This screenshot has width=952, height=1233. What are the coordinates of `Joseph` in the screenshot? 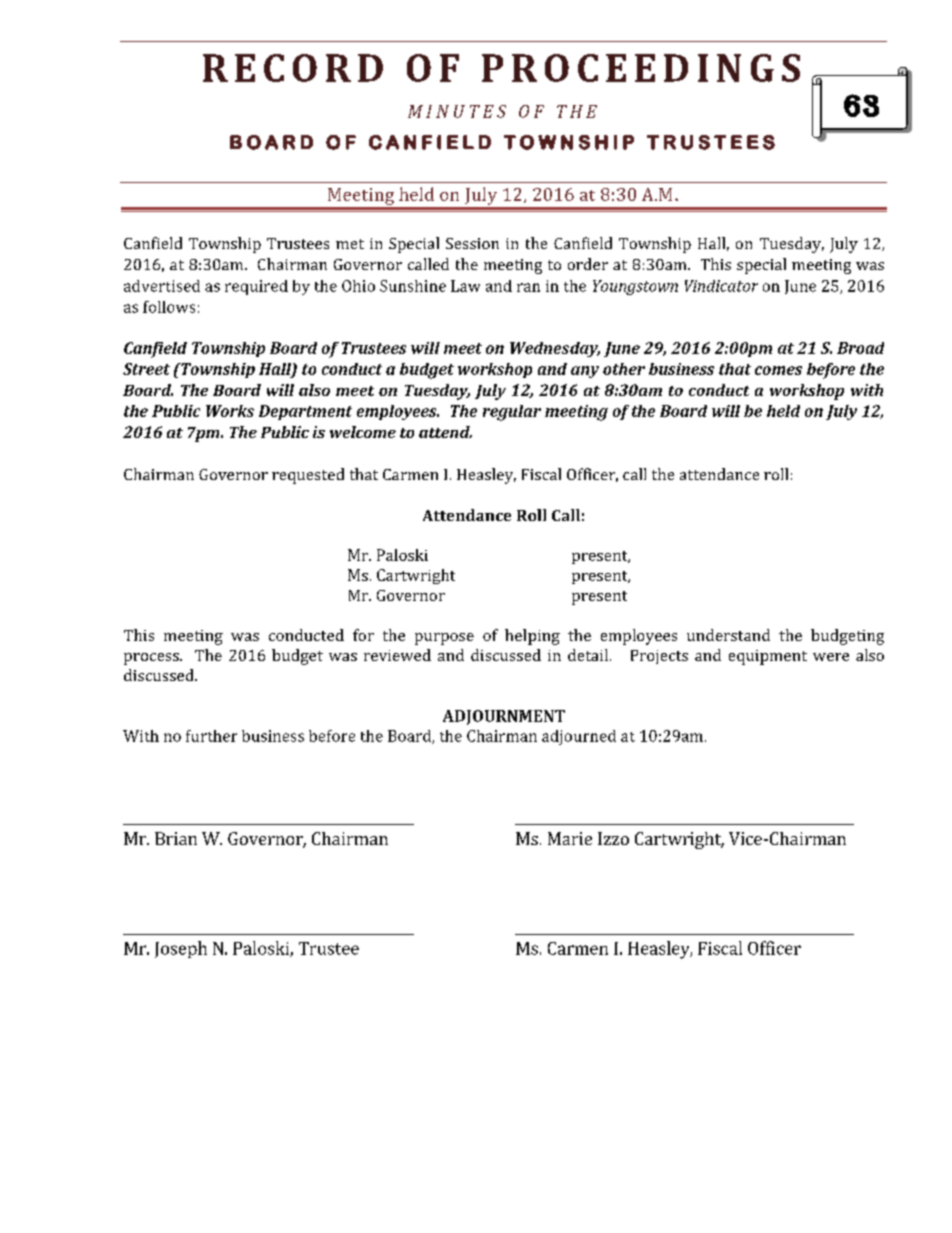 It's located at (181, 949).
